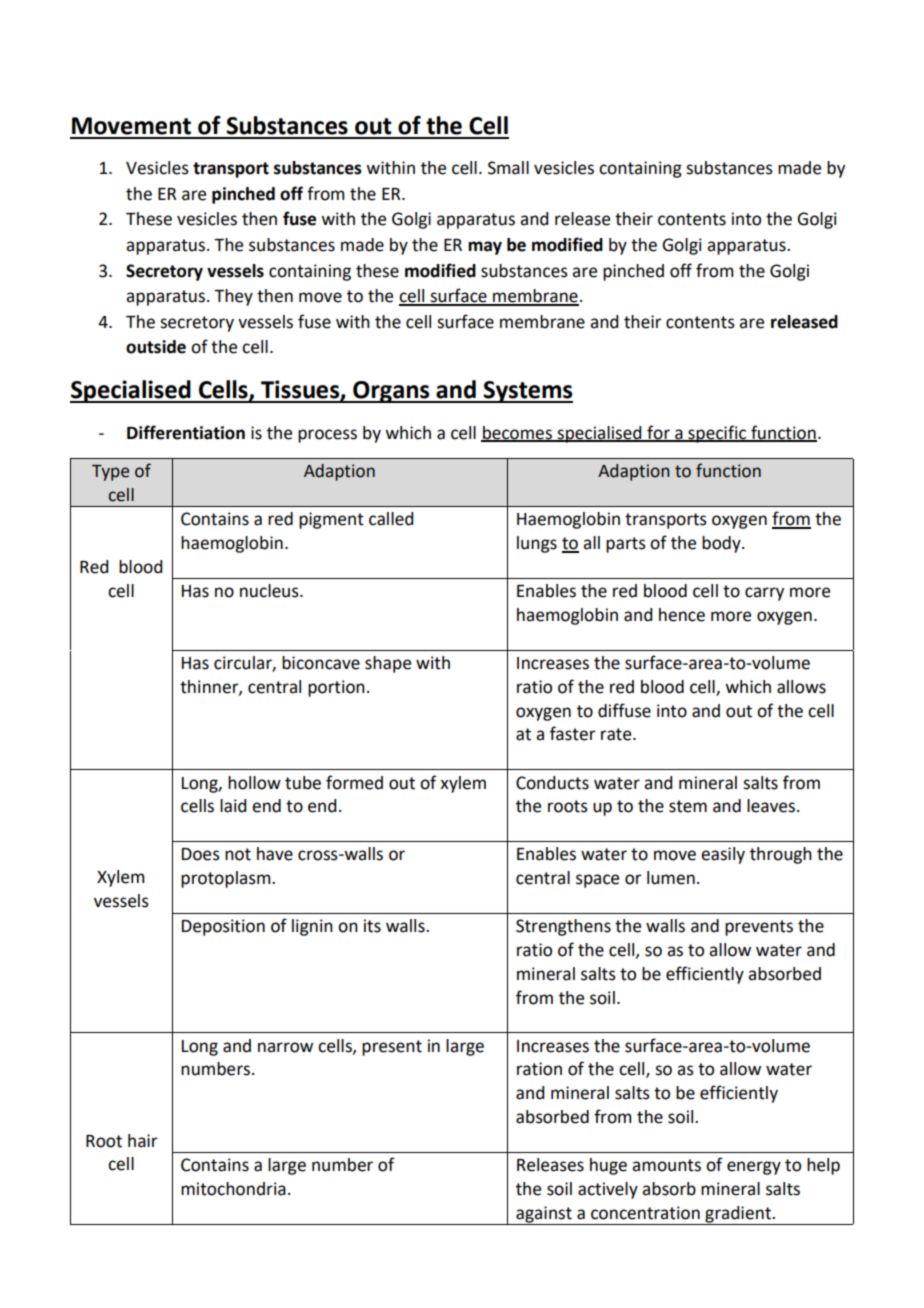 The width and height of the document is (924, 1308). What do you see at coordinates (544, 1214) in the document?
I see `against` at bounding box center [544, 1214].
